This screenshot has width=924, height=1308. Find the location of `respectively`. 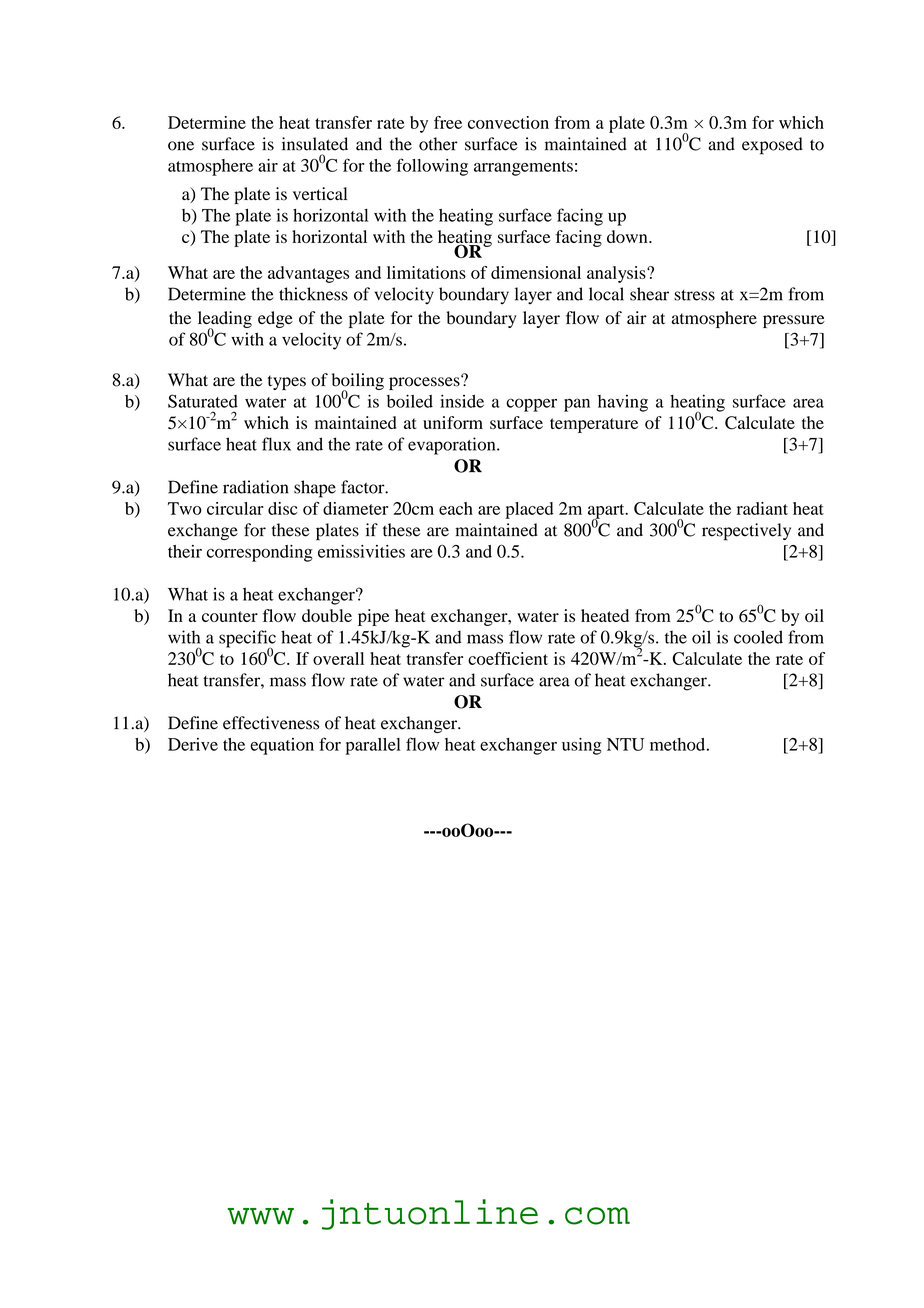

respectively is located at coordinates (746, 532).
